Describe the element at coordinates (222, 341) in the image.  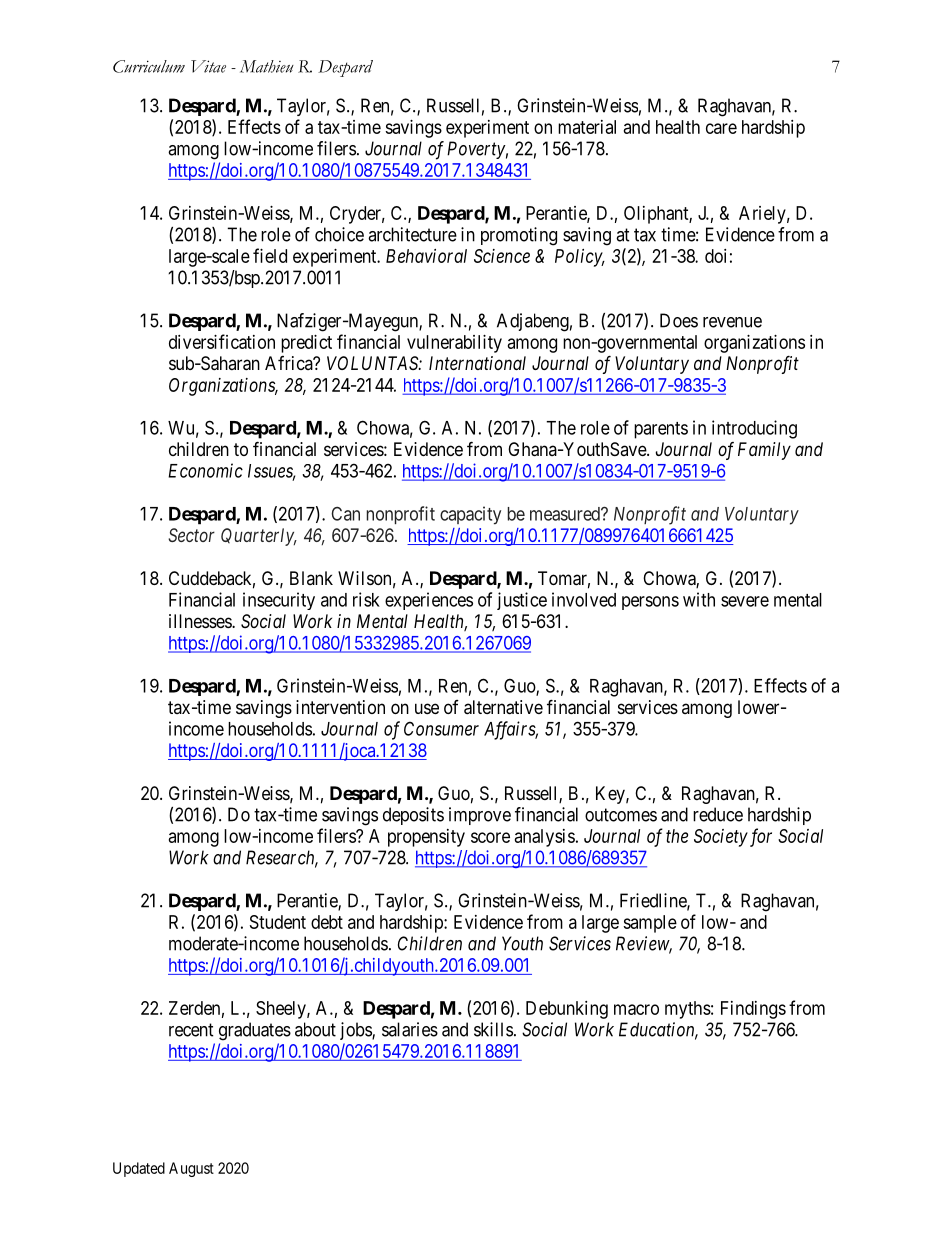
I see `diversification` at that location.
